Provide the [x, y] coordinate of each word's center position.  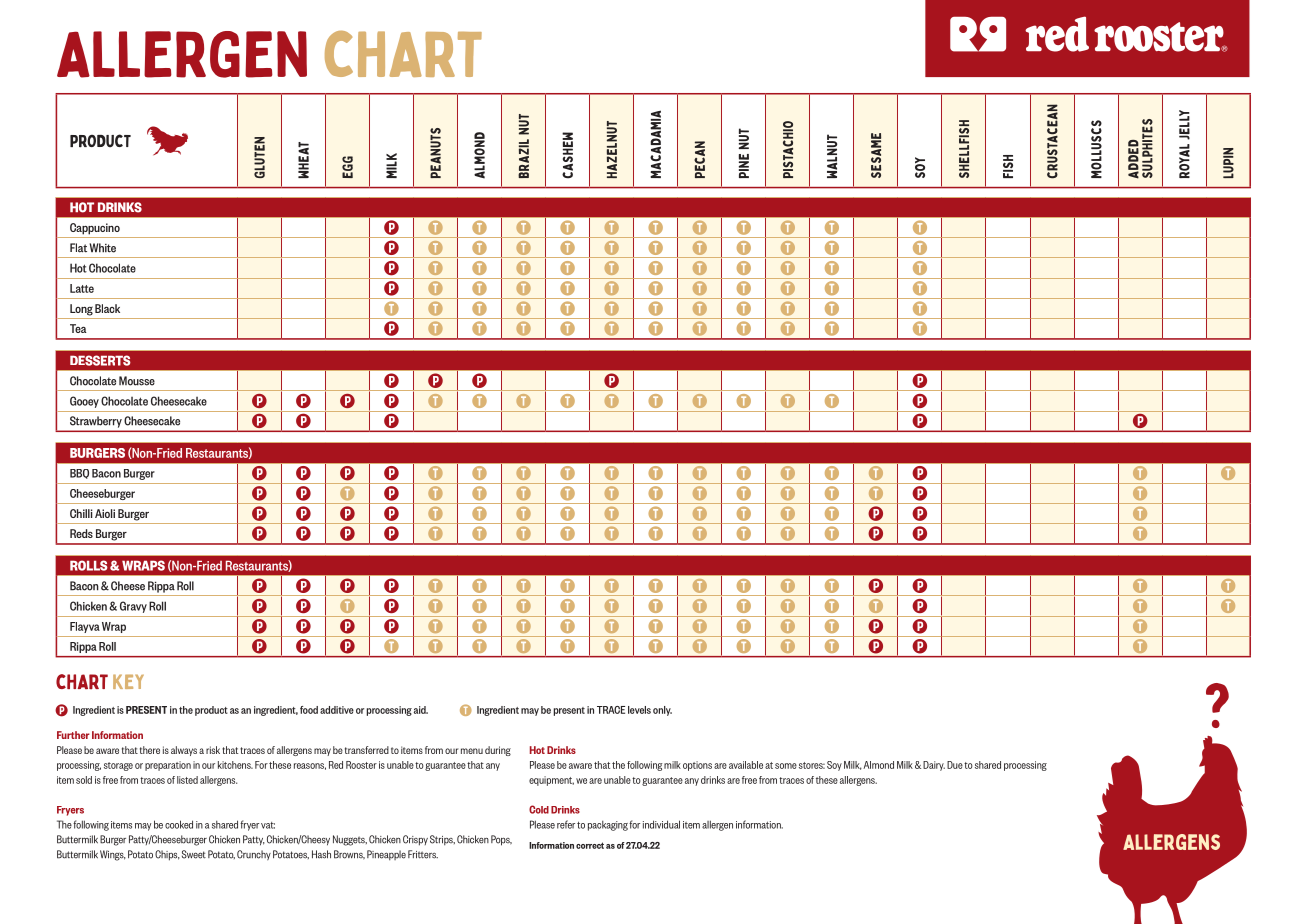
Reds [81, 533]
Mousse [137, 381]
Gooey [84, 402]
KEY [128, 681]
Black [107, 308]
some [786, 766]
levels [639, 710]
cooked [179, 824]
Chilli [81, 513]
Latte [82, 288]
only [662, 711]
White [103, 248]
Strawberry [96, 422]
